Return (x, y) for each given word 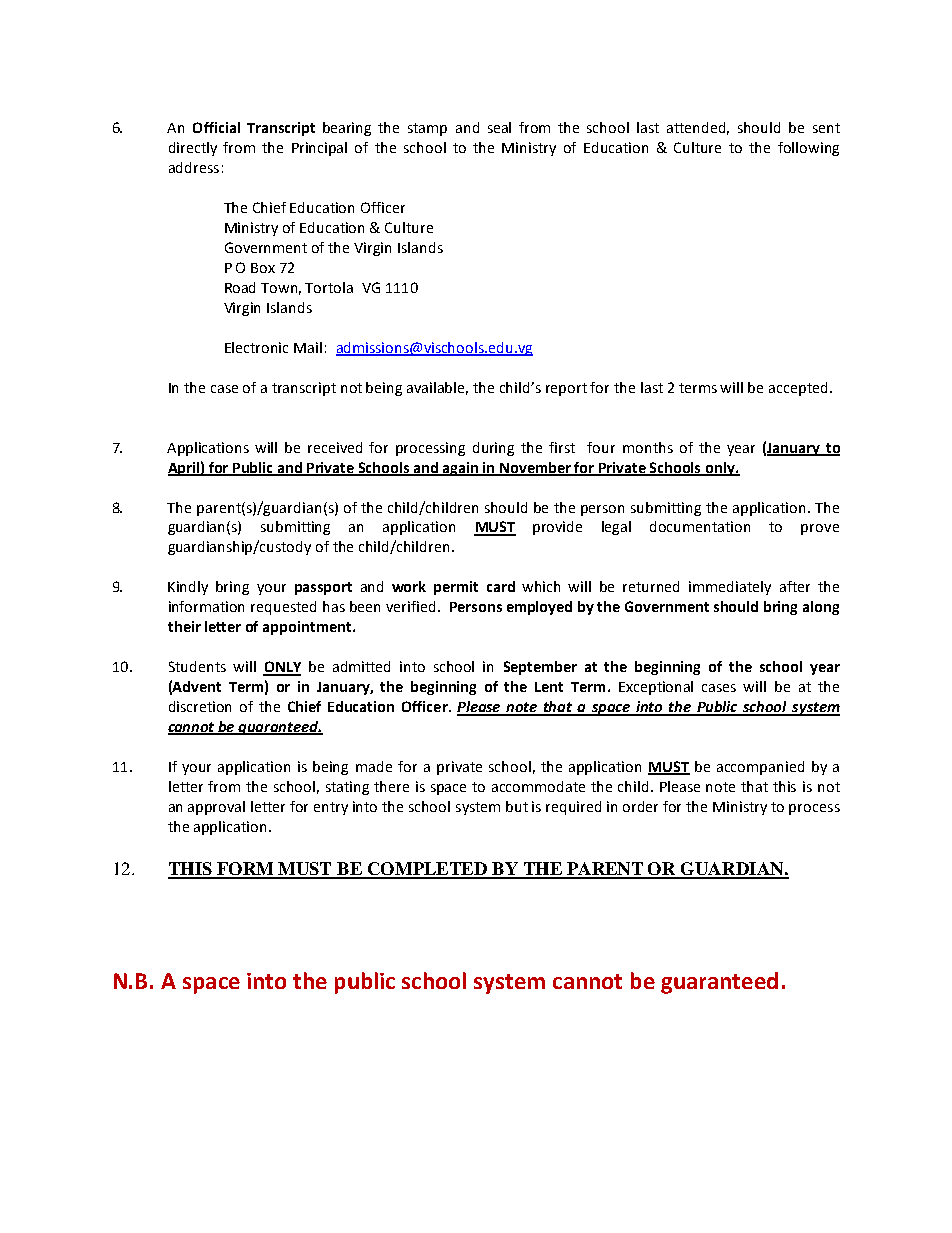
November (536, 468)
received (335, 447)
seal (499, 127)
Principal (319, 149)
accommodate (538, 786)
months (648, 447)
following (808, 149)
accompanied (760, 768)
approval (216, 808)
